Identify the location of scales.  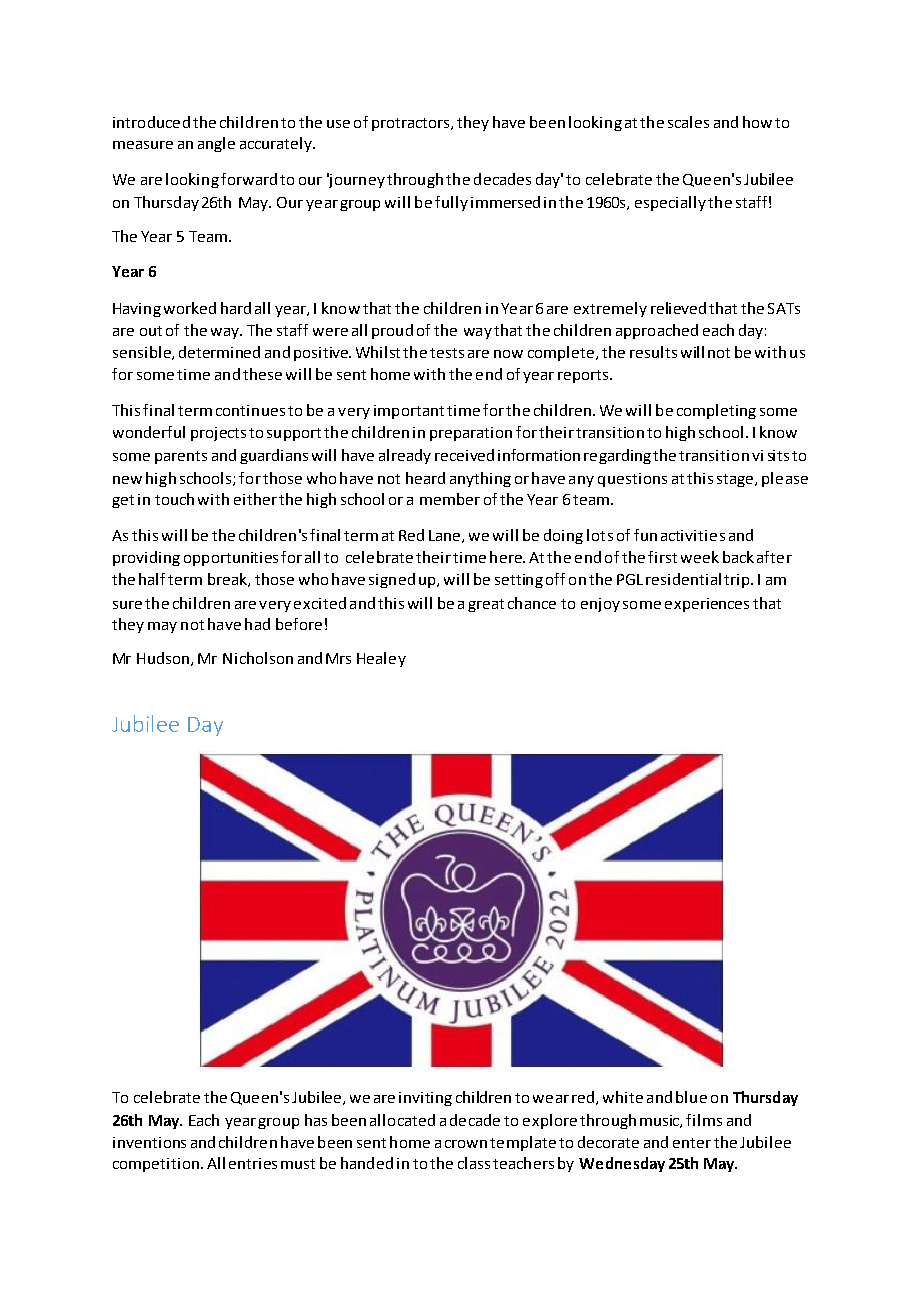
(688, 122).
